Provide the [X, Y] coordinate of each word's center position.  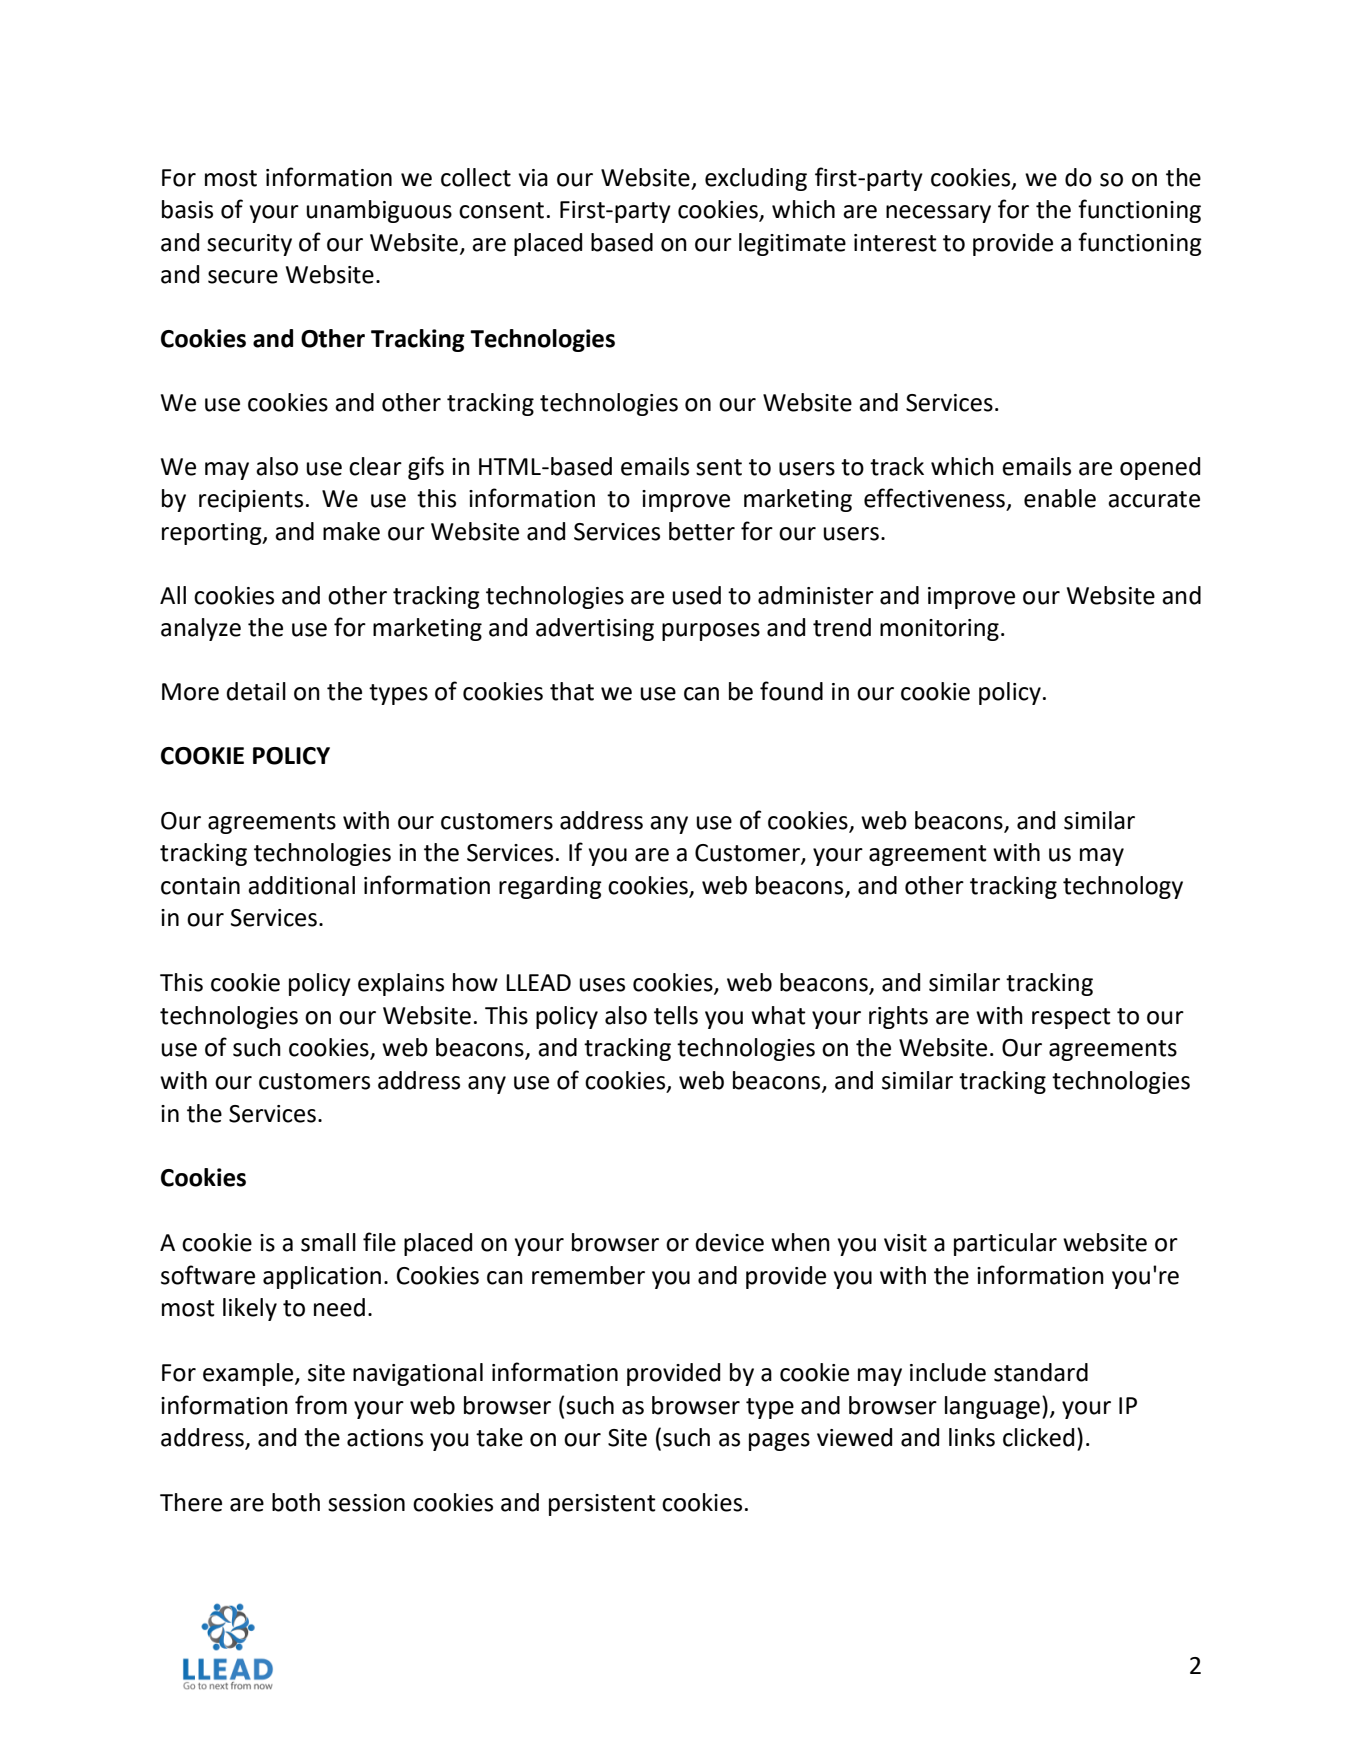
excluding [756, 179]
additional [301, 885]
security [249, 245]
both [296, 1502]
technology [1123, 887]
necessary [938, 214]
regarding [550, 887]
